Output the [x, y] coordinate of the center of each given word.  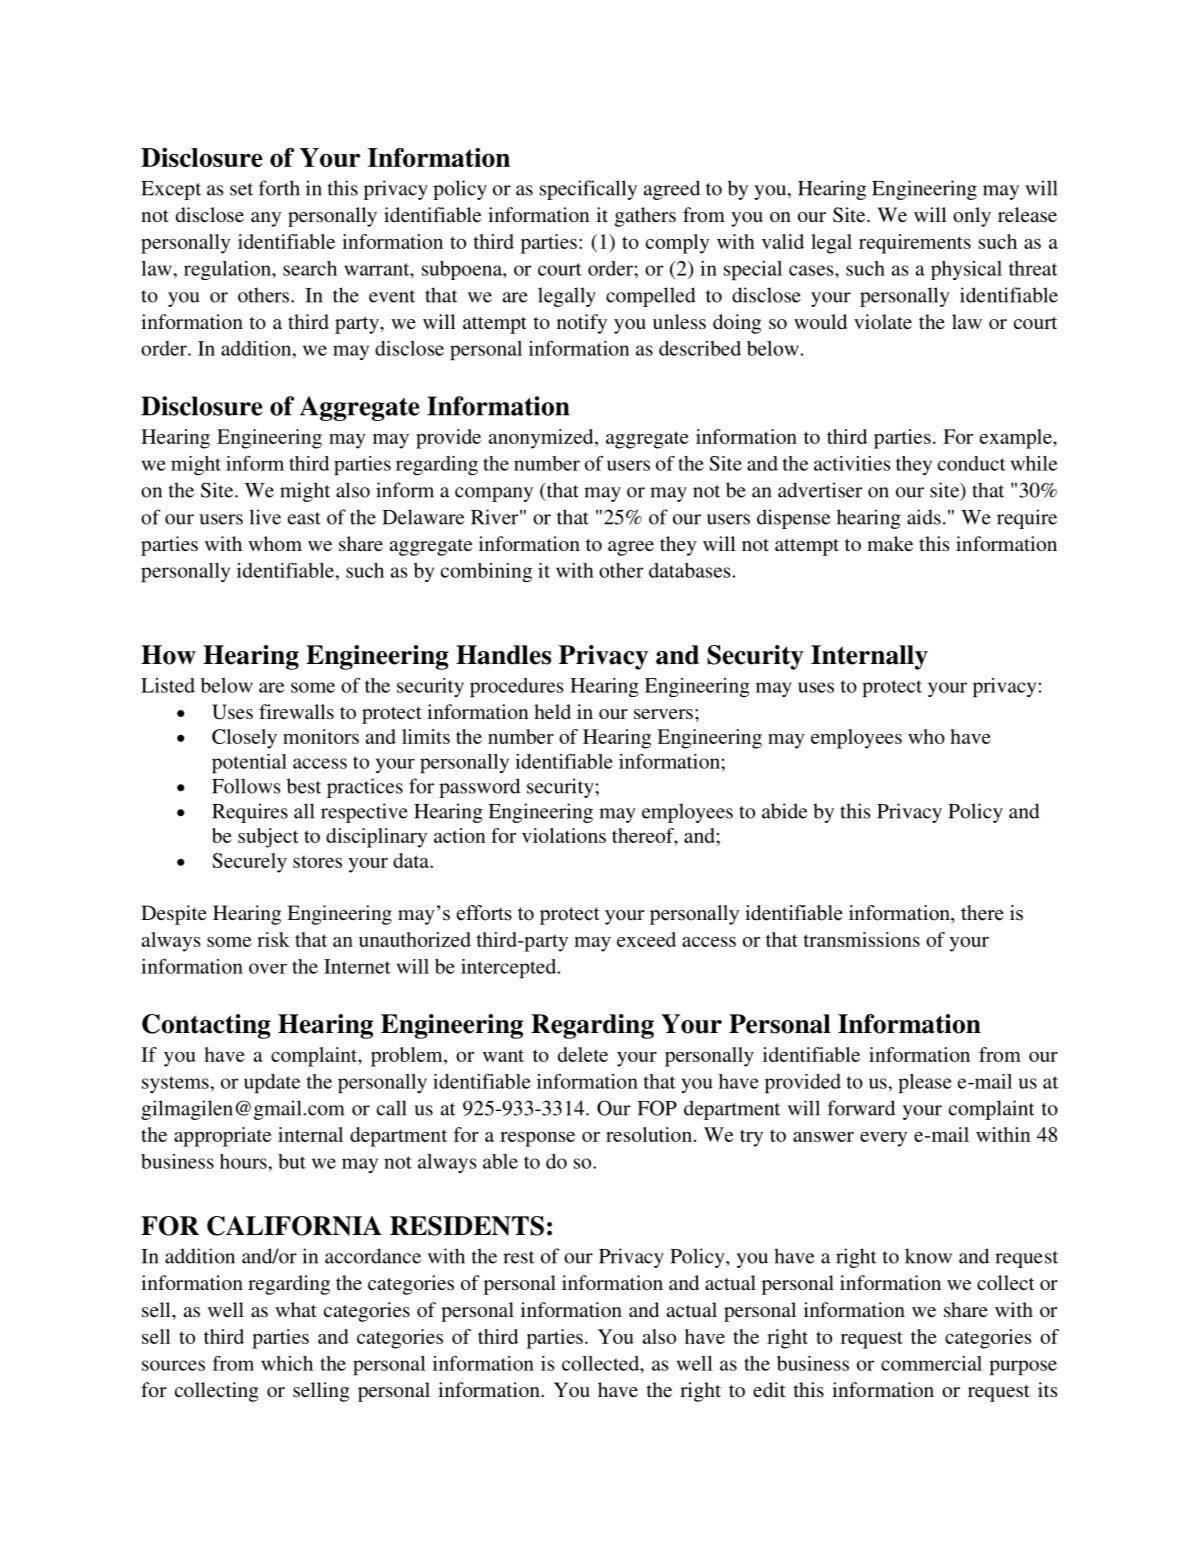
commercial [931, 1363]
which [287, 1363]
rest [518, 1257]
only [972, 217]
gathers [645, 217]
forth [279, 188]
